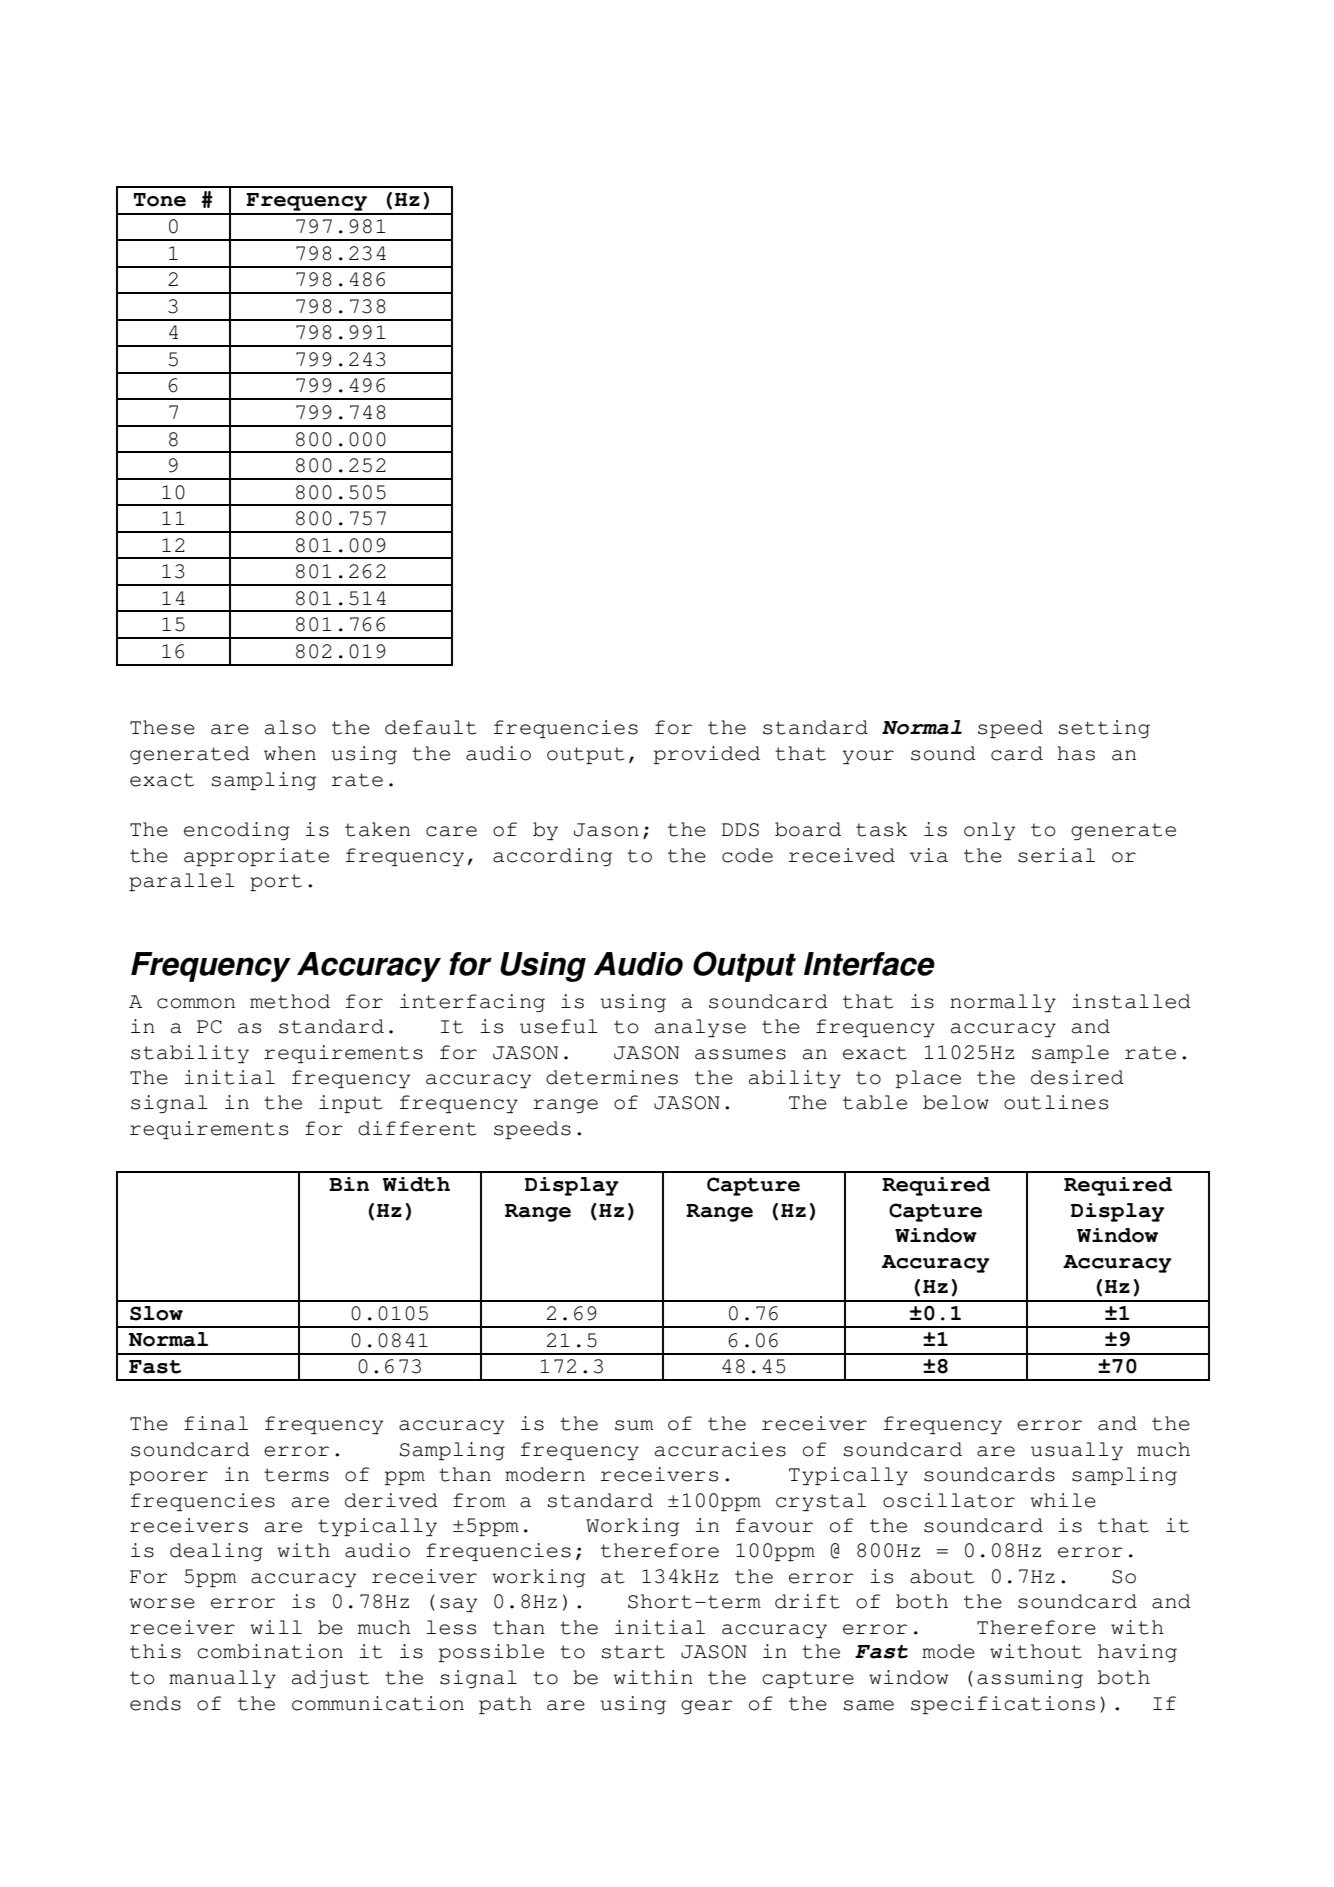 The image size is (1334, 1887). Describe the element at coordinates (430, 727) in the screenshot. I see `default` at that location.
